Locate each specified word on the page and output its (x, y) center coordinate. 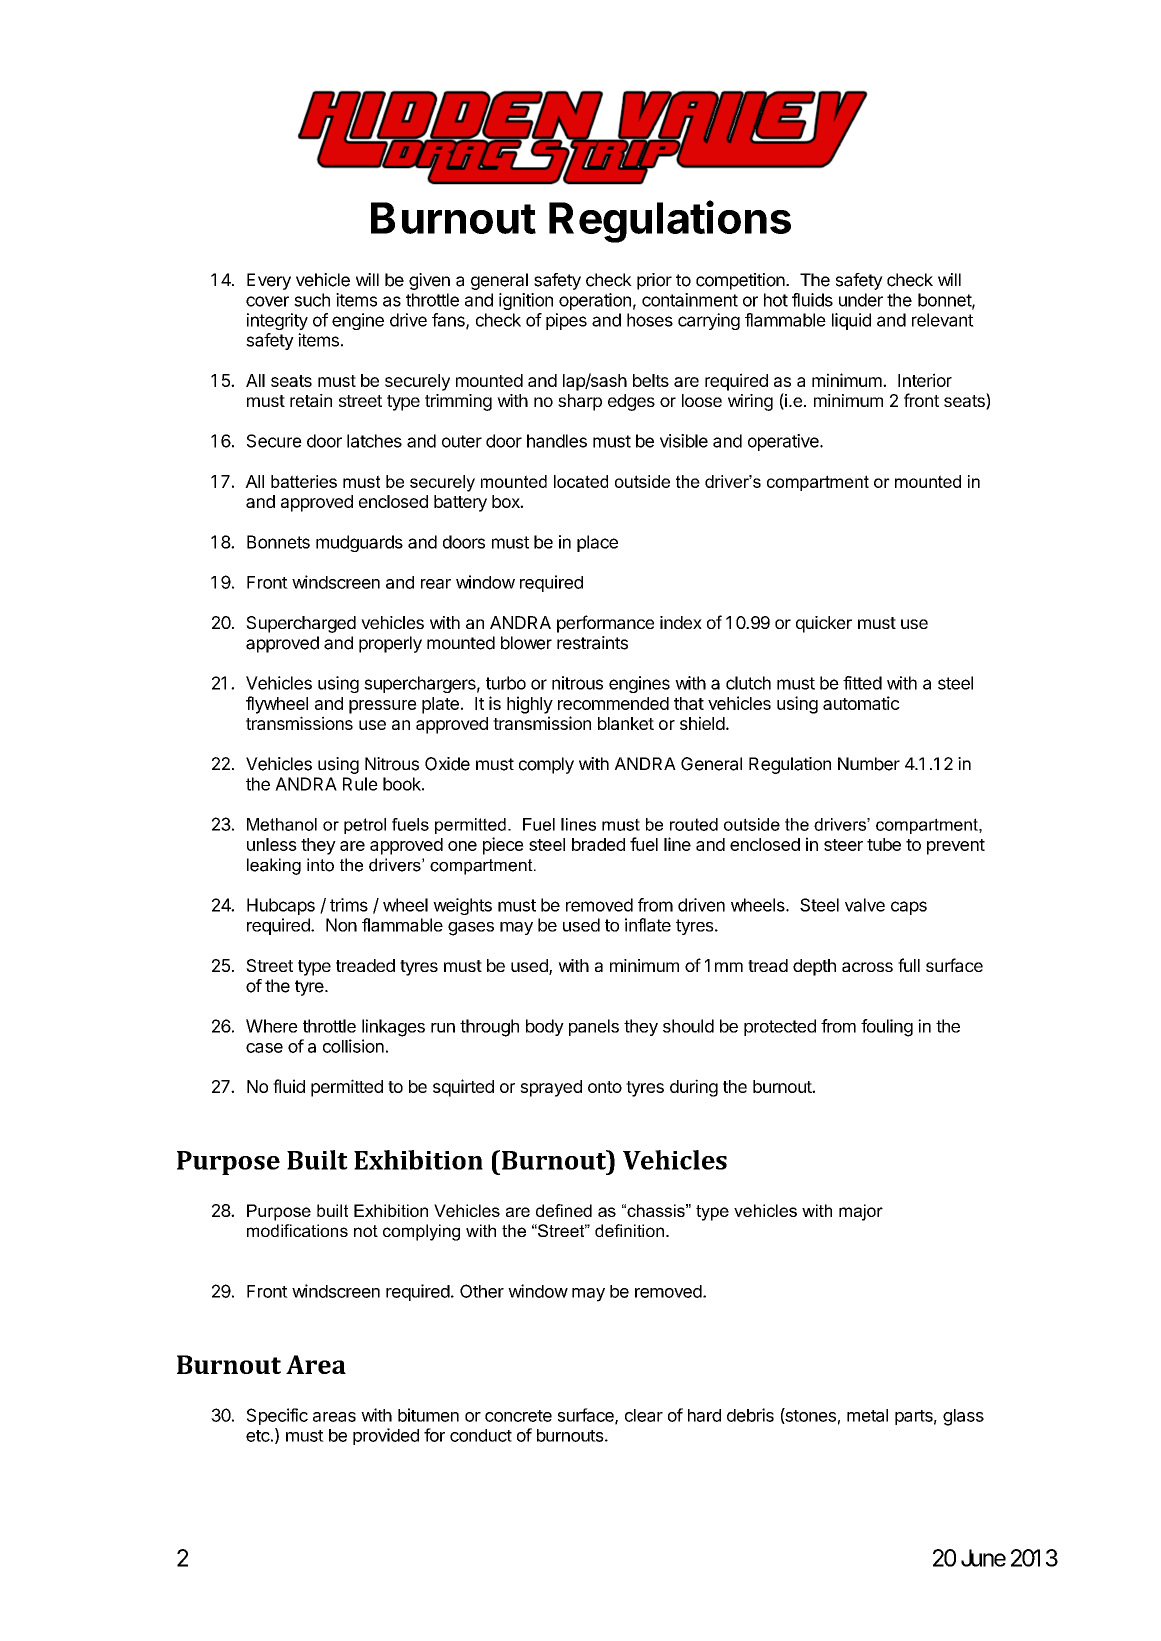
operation (595, 301)
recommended (613, 703)
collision (353, 1046)
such (312, 300)
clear (644, 1415)
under (861, 300)
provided (386, 1436)
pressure (383, 707)
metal (867, 1415)
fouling (887, 1028)
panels (594, 1027)
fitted (862, 683)
